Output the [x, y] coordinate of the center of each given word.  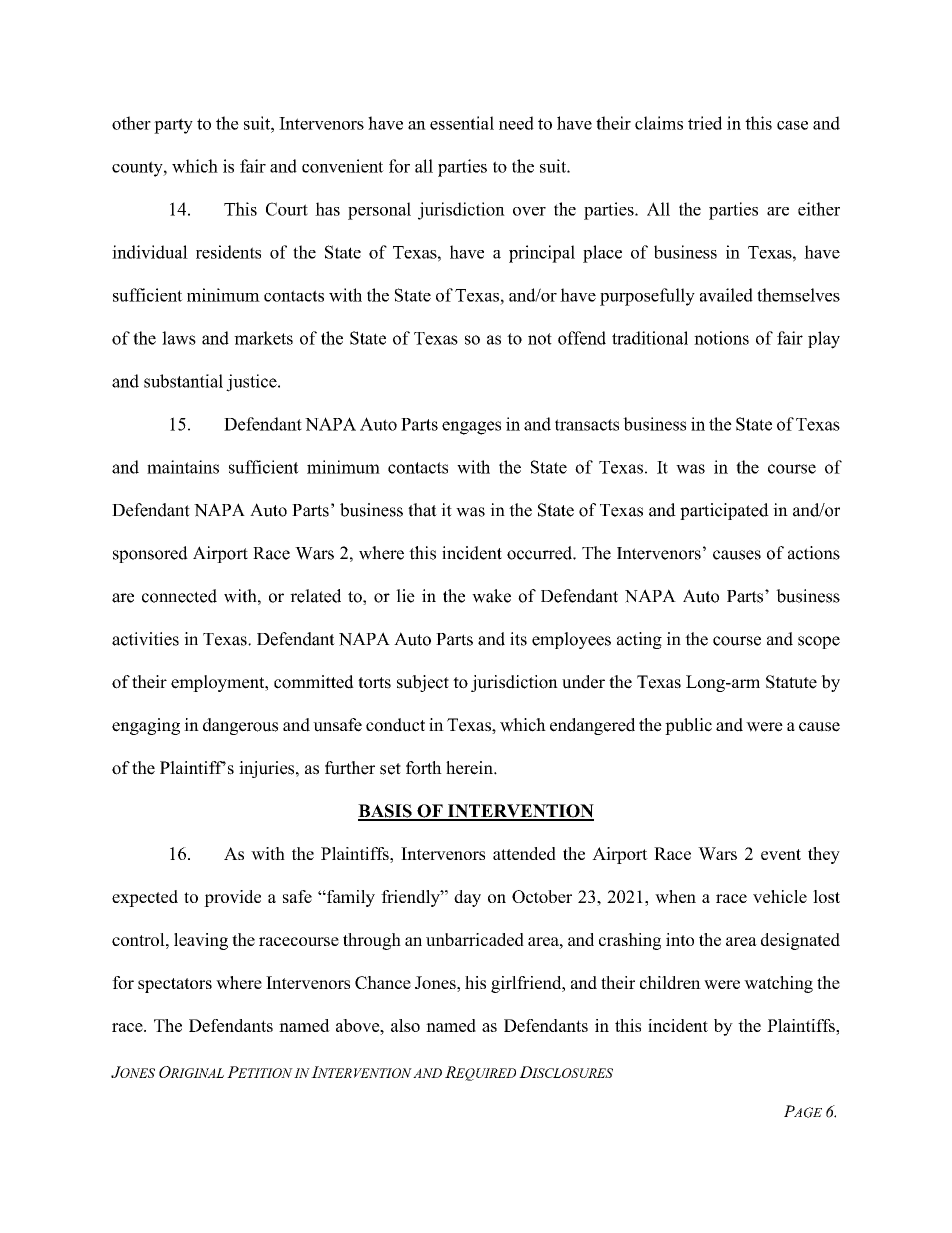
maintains [183, 467]
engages [471, 428]
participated [724, 511]
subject [423, 683]
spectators [175, 985]
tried [705, 123]
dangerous [240, 726]
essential [462, 123]
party [173, 126]
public [688, 726]
